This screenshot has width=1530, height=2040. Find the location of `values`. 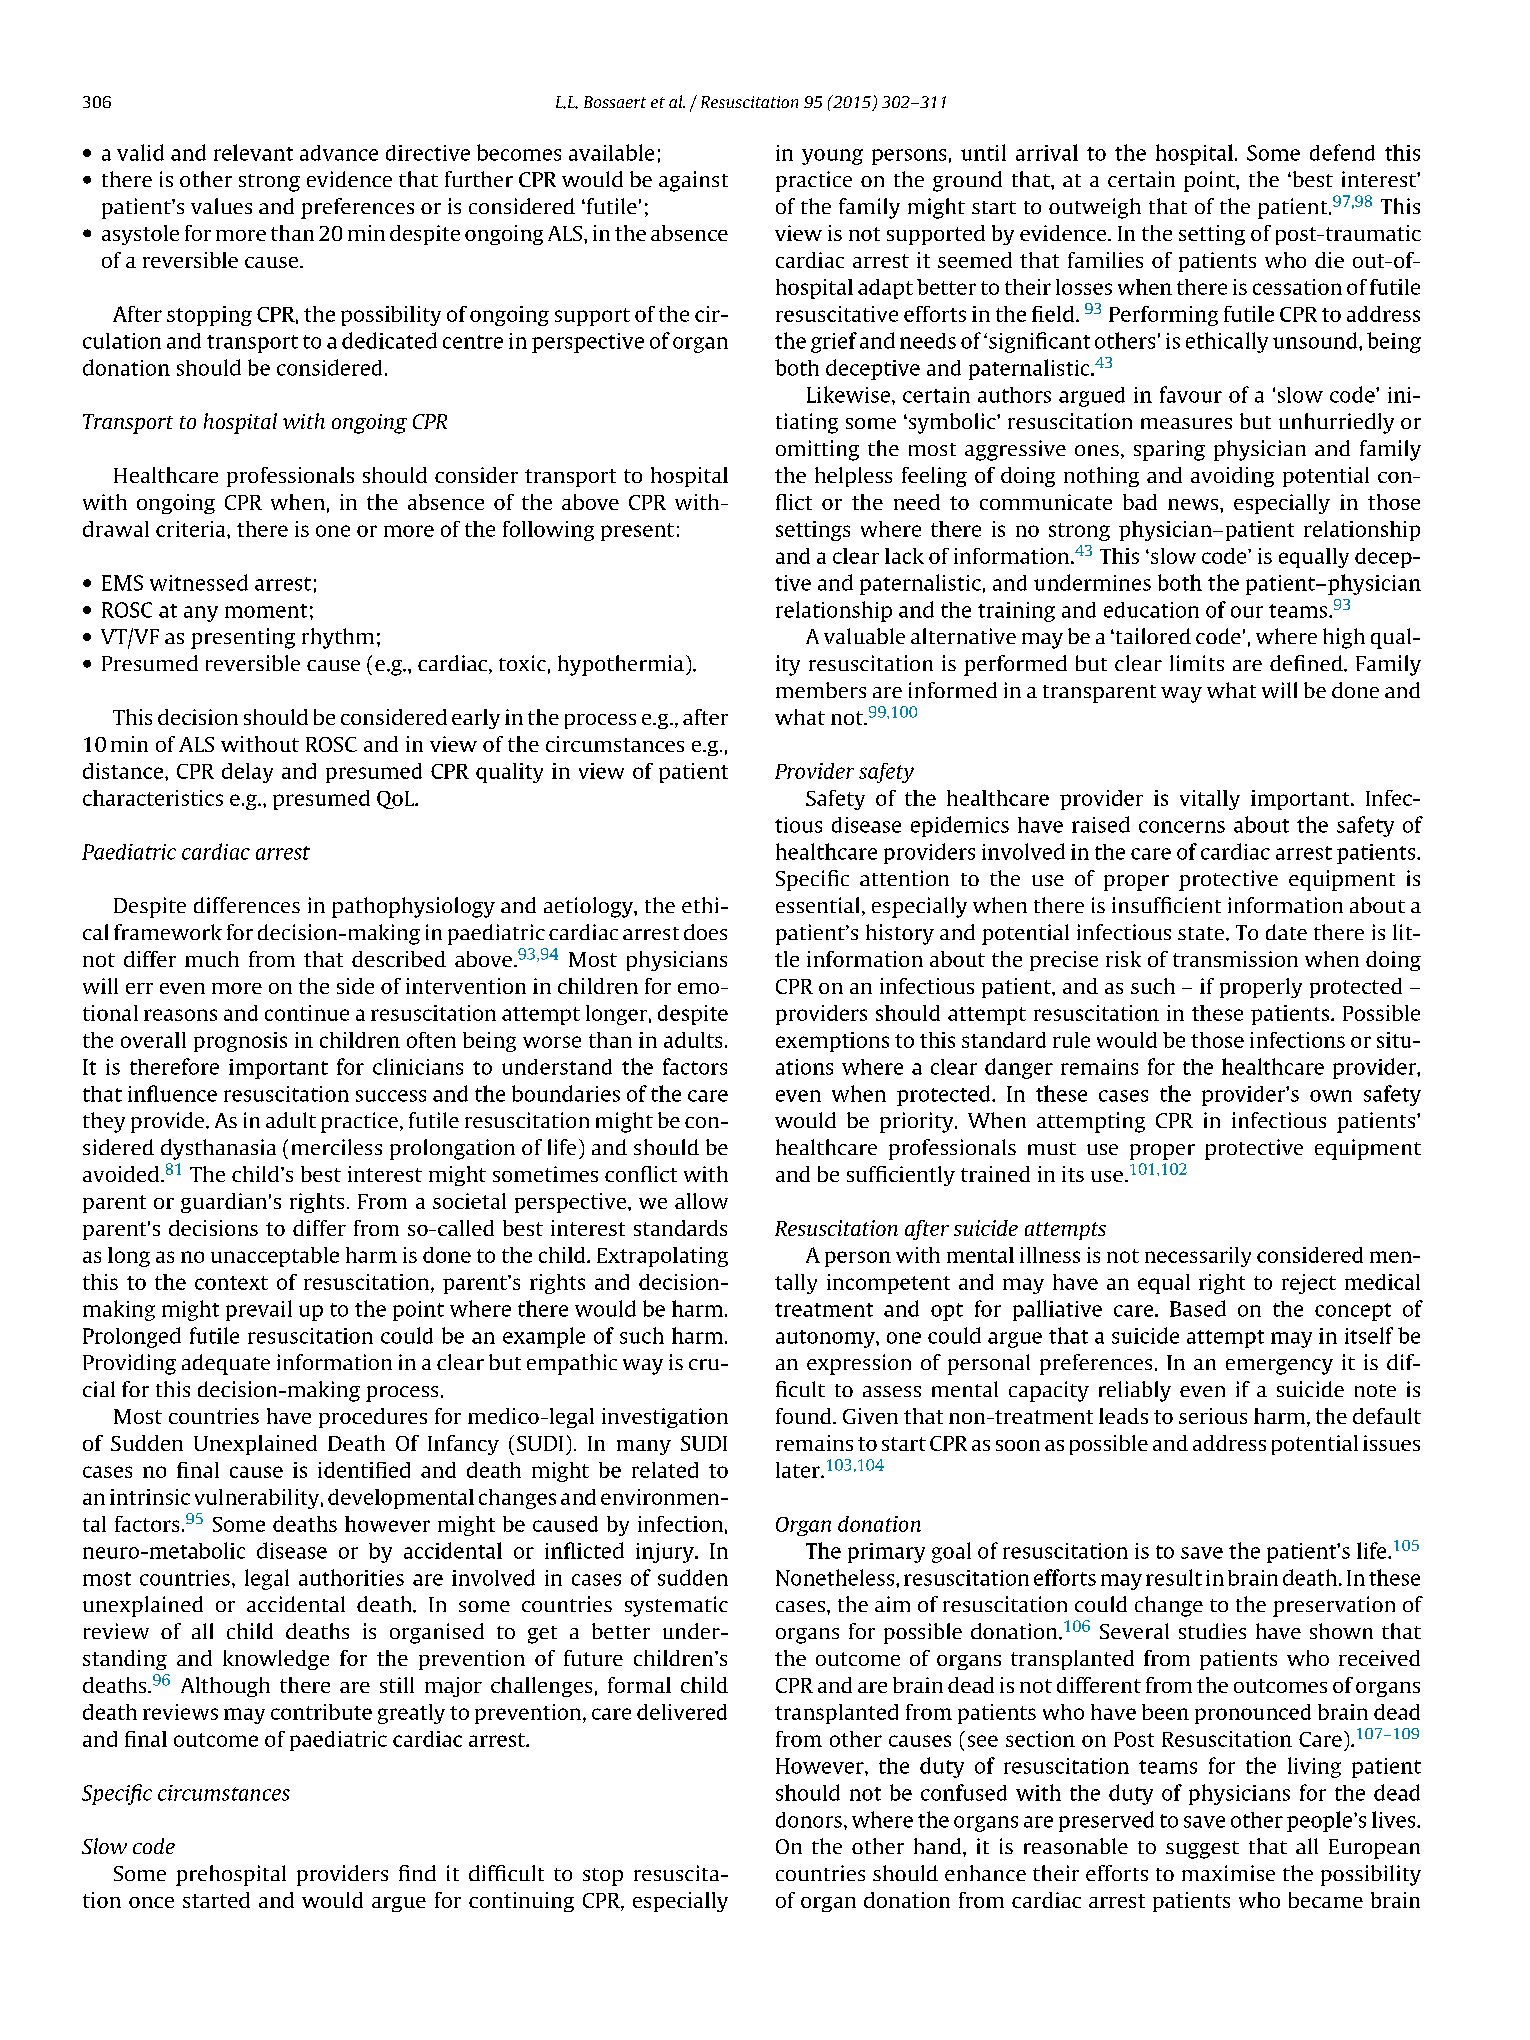

values is located at coordinates (221, 206).
